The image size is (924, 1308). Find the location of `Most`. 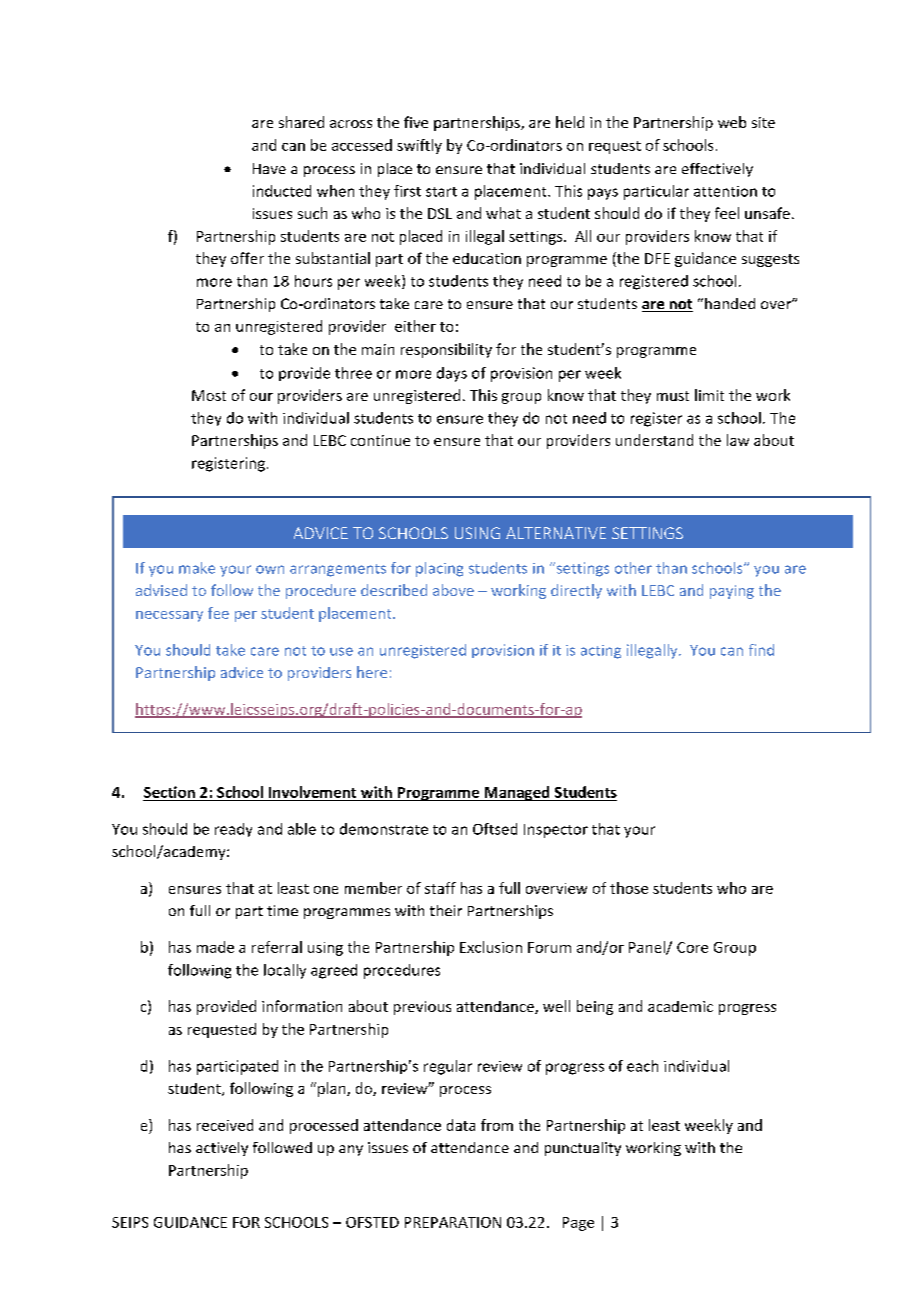

Most is located at coordinates (209, 395).
